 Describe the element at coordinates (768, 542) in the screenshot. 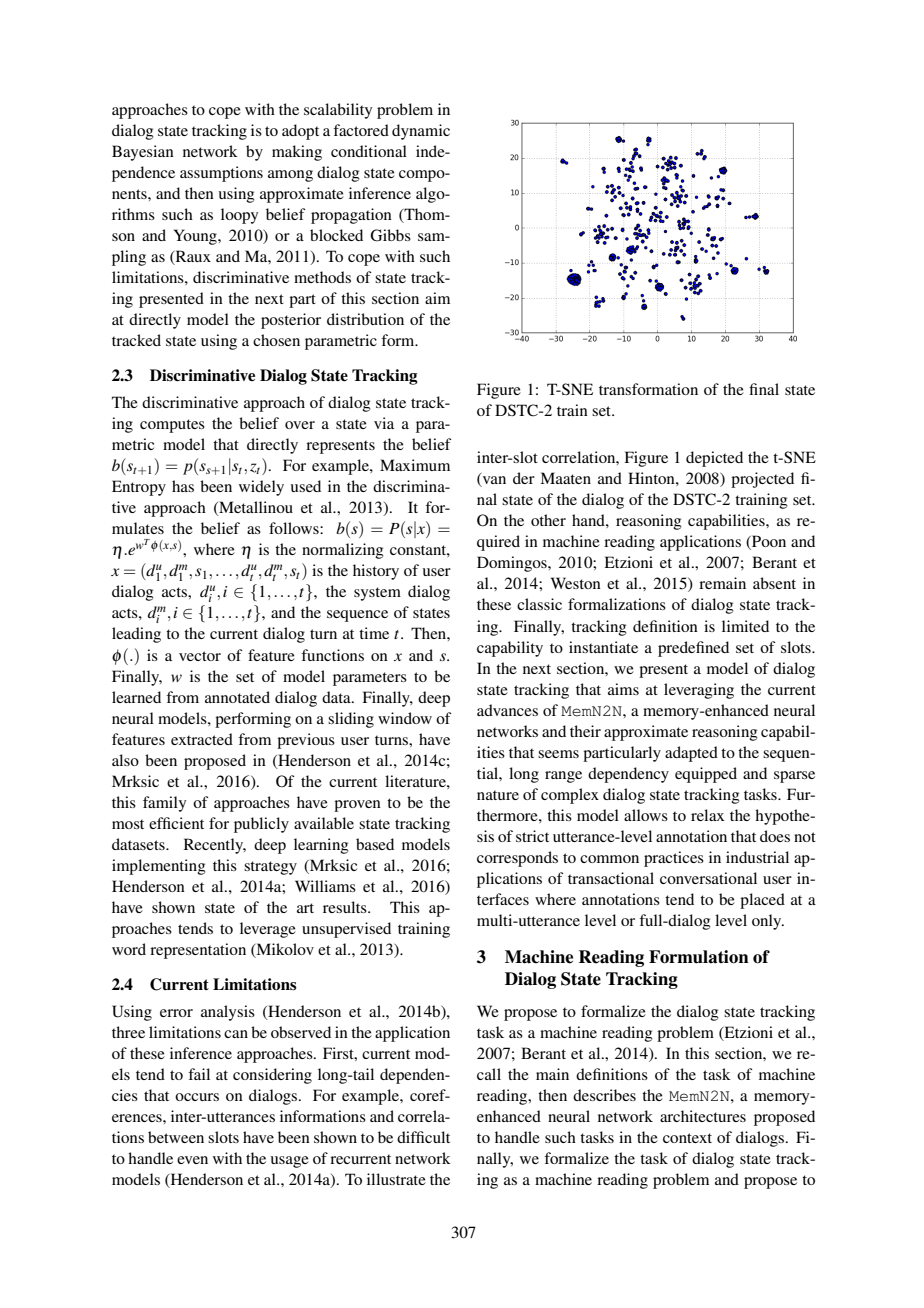

I see `Poon` at that location.
